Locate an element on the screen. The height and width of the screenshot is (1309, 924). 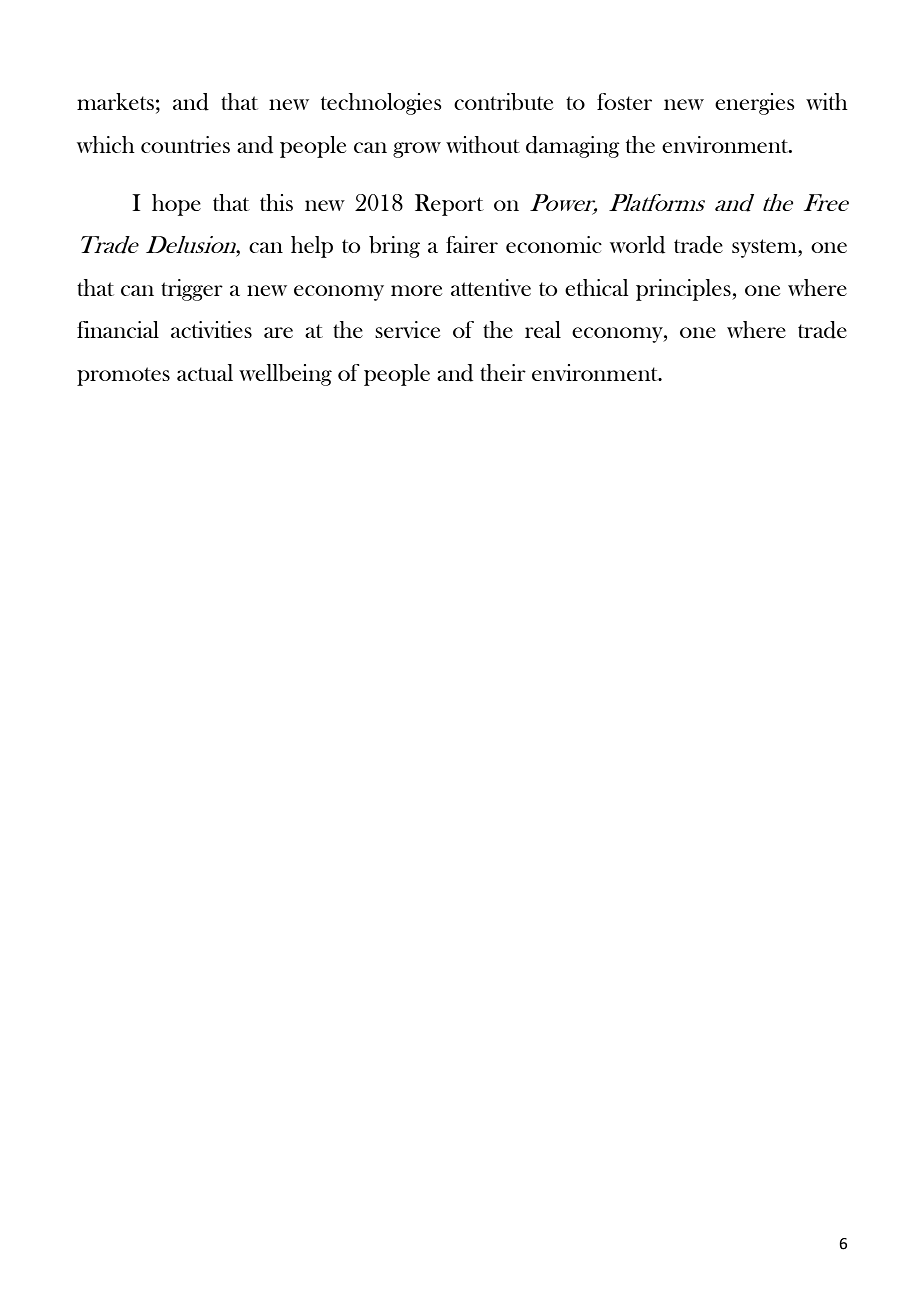
technologies is located at coordinates (381, 104).
